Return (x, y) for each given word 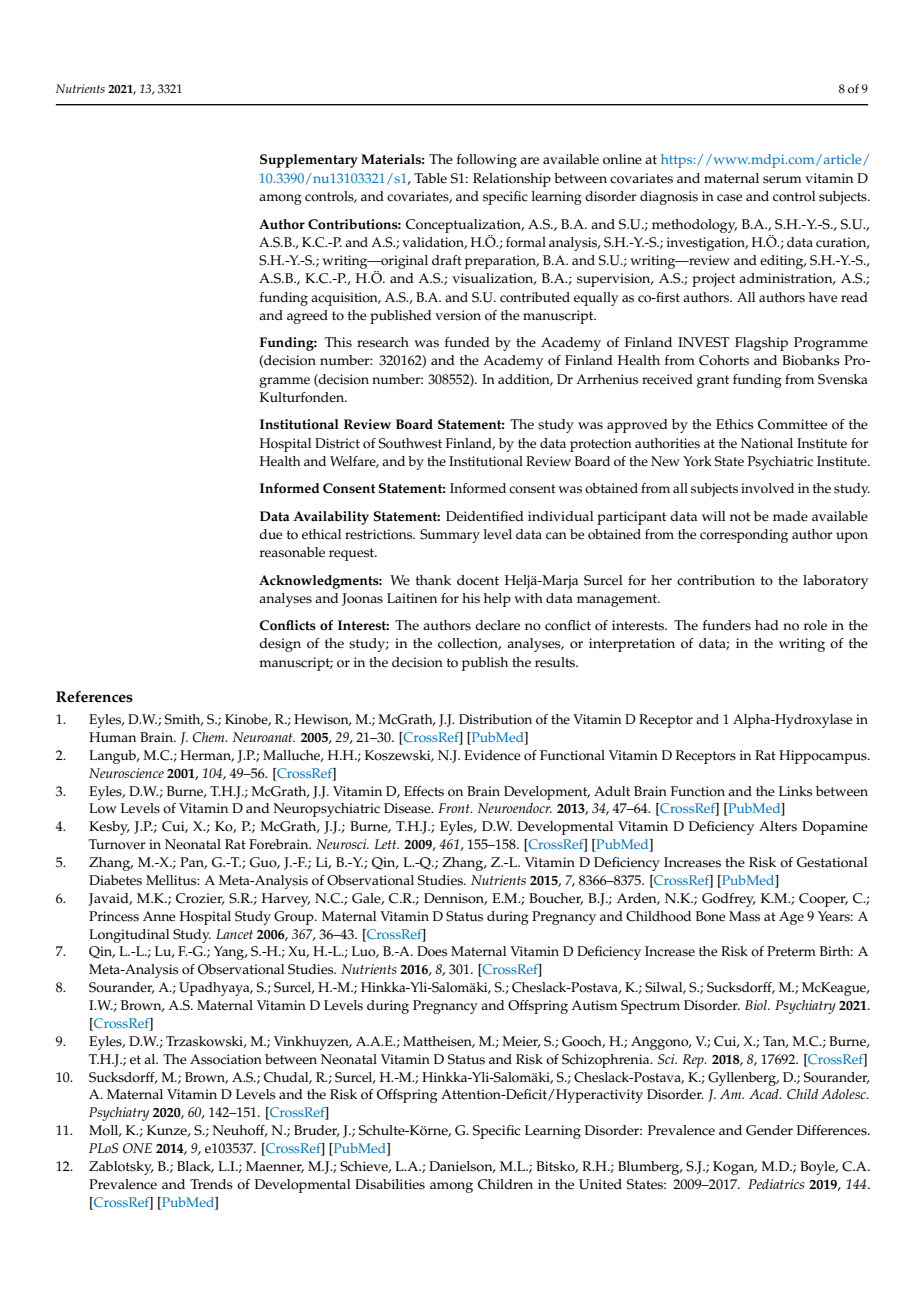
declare (497, 625)
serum (782, 180)
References (94, 697)
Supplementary (309, 161)
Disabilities (390, 1184)
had (767, 625)
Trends (211, 1184)
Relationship (512, 180)
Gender (769, 1130)
